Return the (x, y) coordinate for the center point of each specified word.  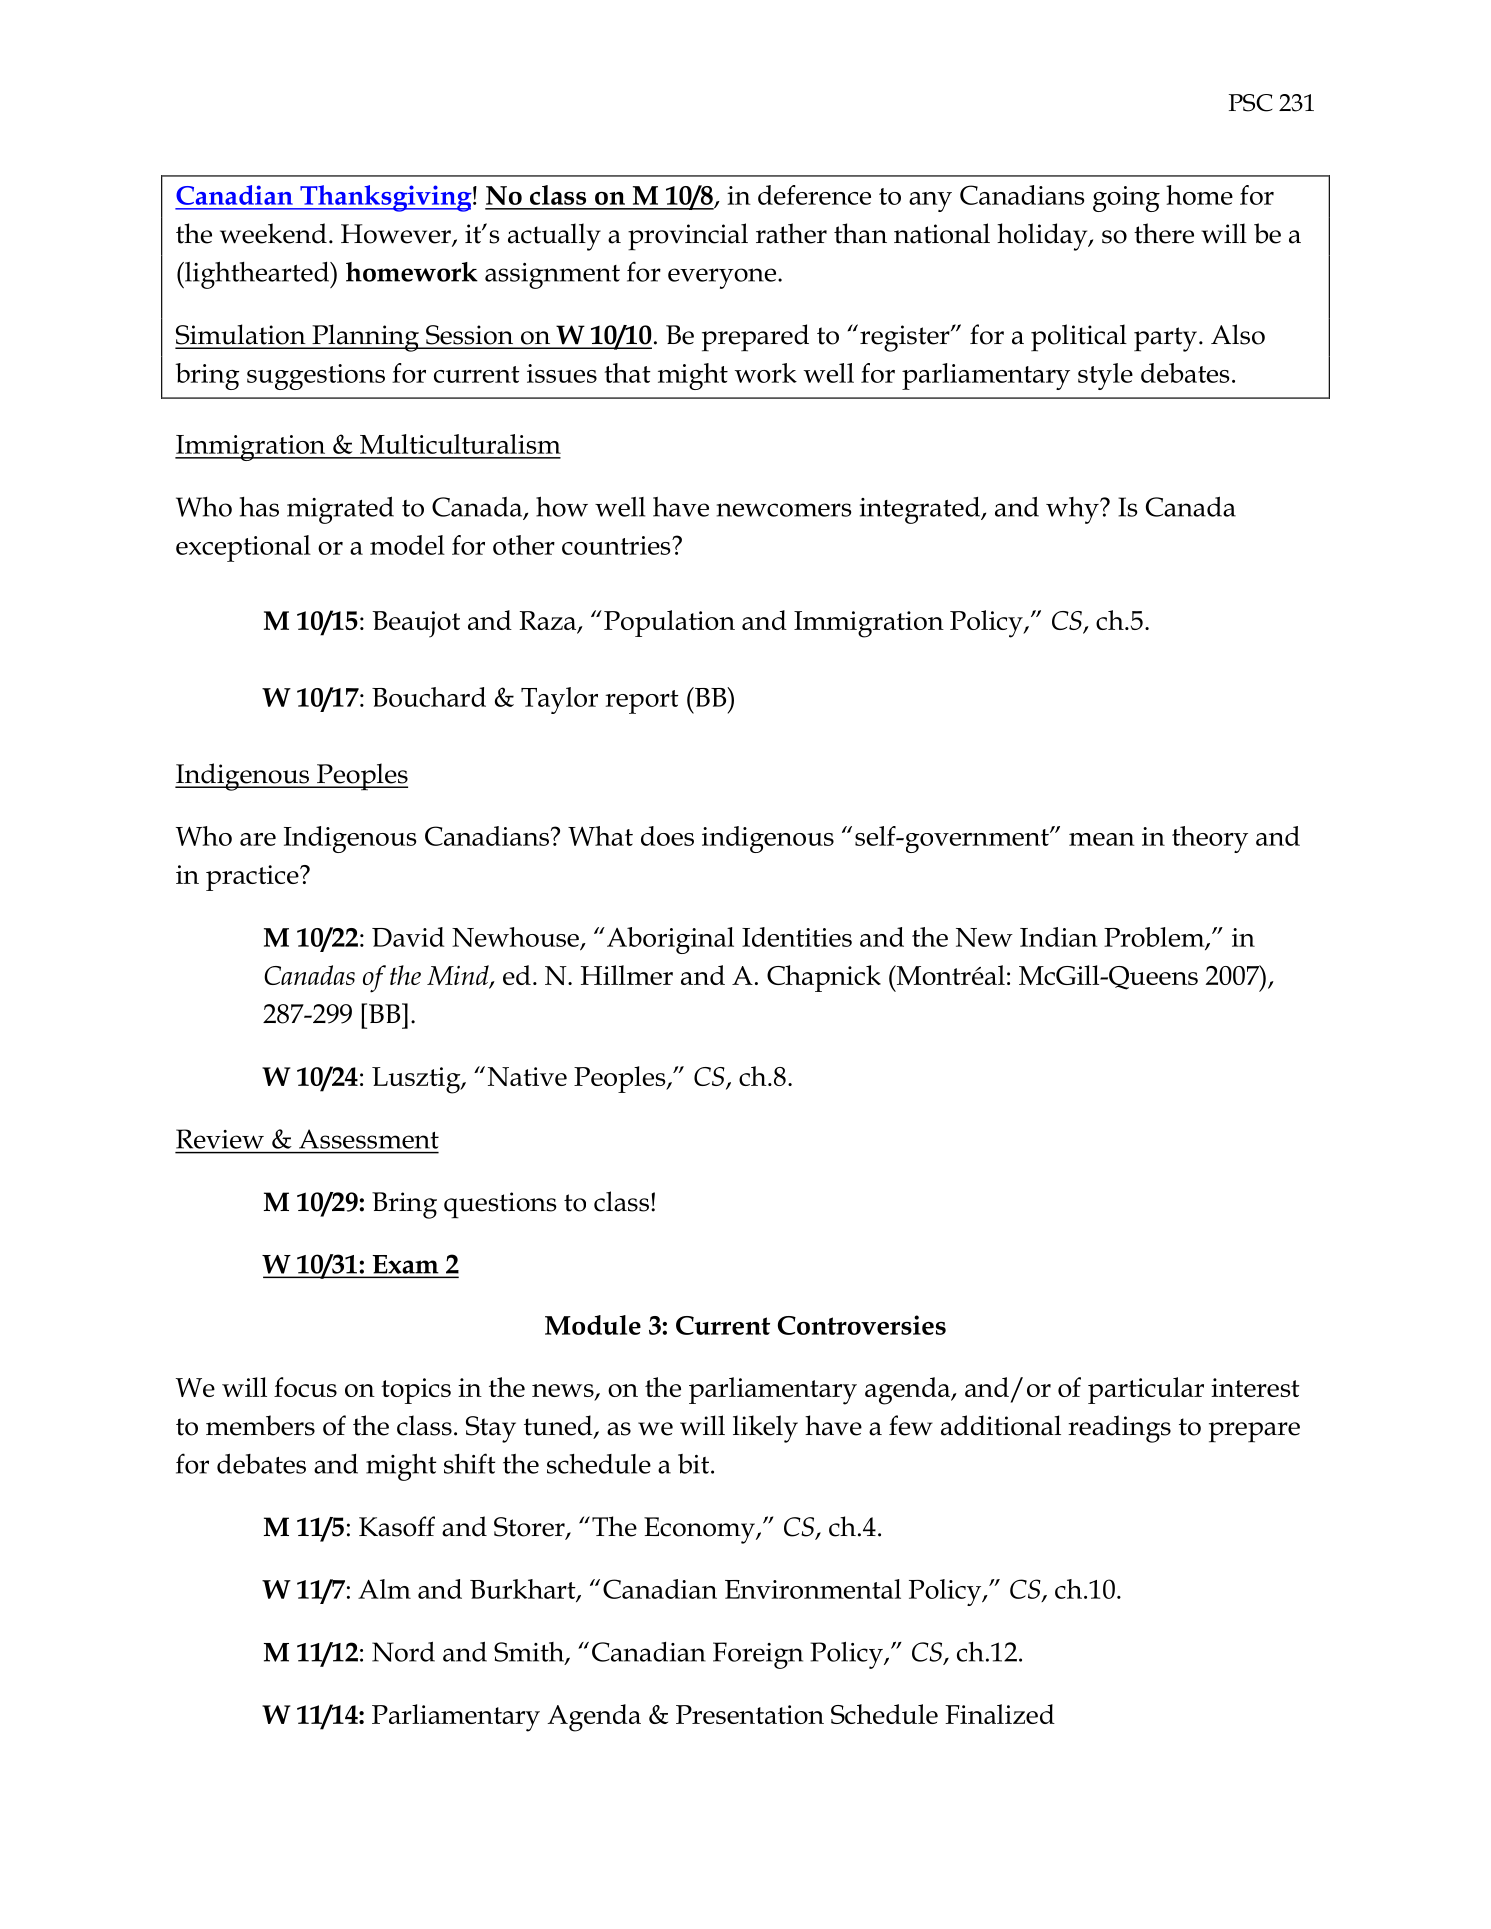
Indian (1059, 937)
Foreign (758, 1655)
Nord (403, 1651)
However (397, 235)
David (408, 937)
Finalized (1000, 1714)
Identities (797, 937)
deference (814, 195)
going (1126, 199)
